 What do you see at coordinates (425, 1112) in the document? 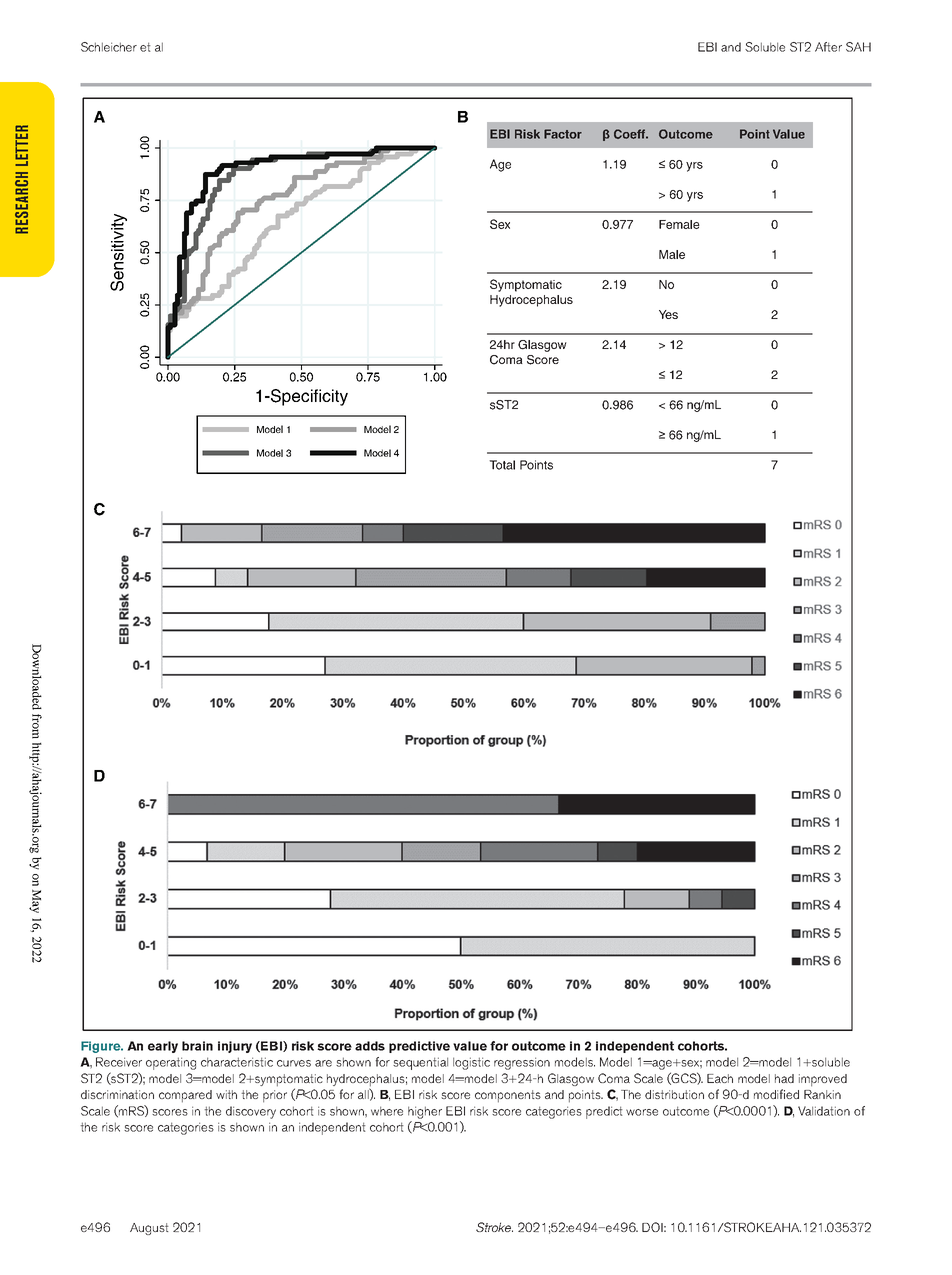
I see `higher` at bounding box center [425, 1112].
